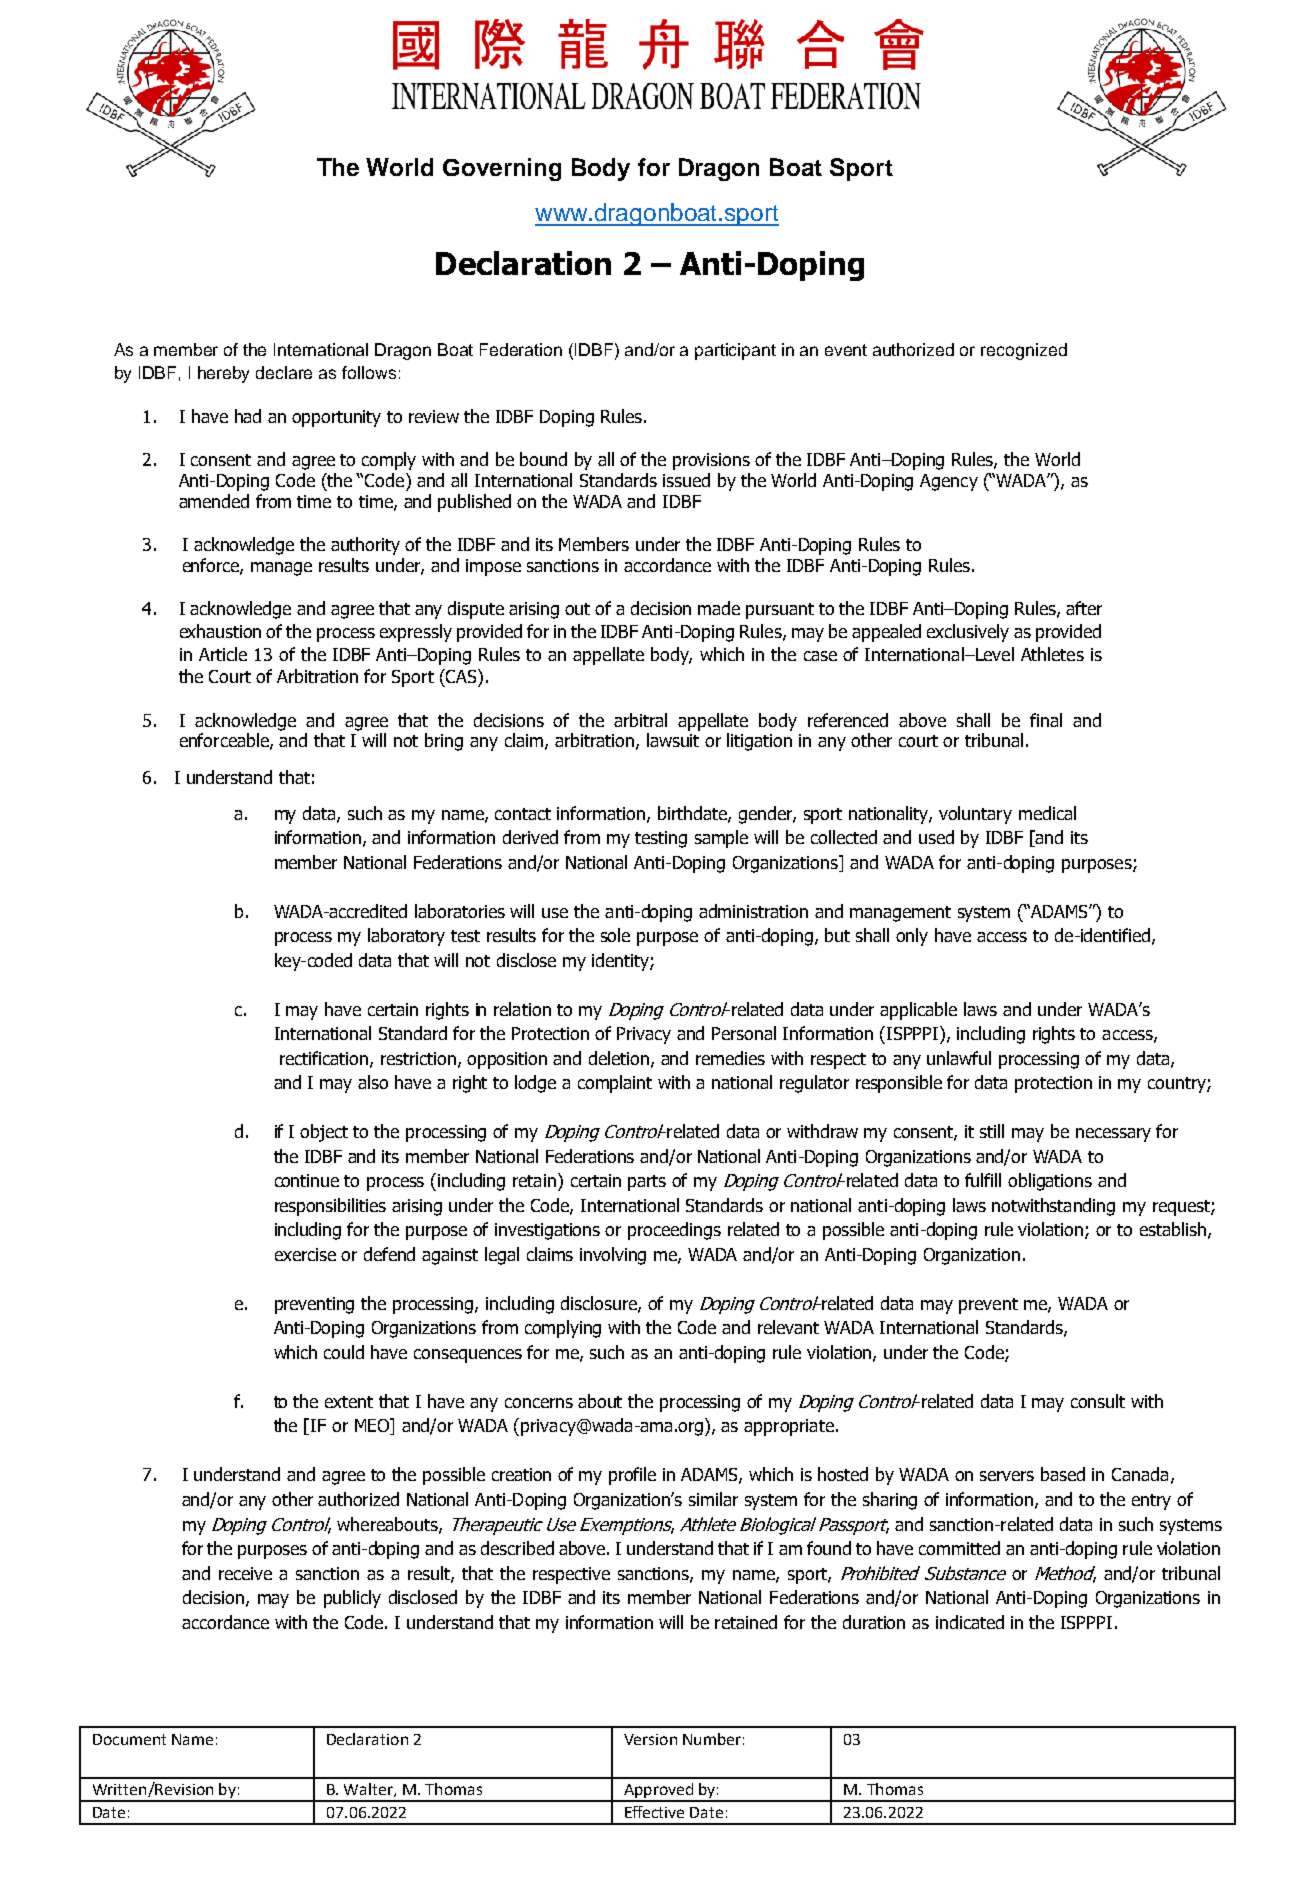  I want to click on Version, so click(650, 1739).
